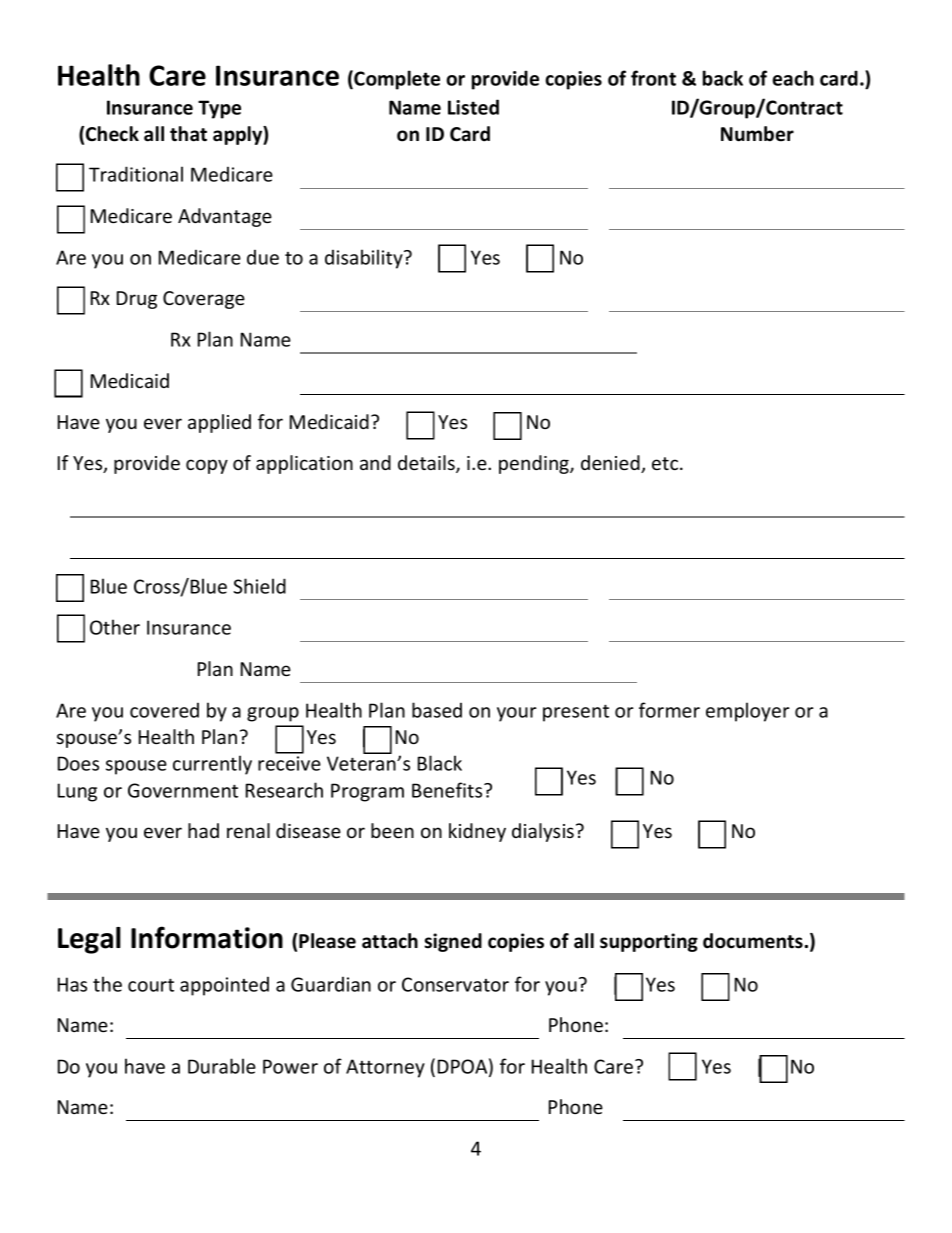  I want to click on disability, so click(365, 259).
